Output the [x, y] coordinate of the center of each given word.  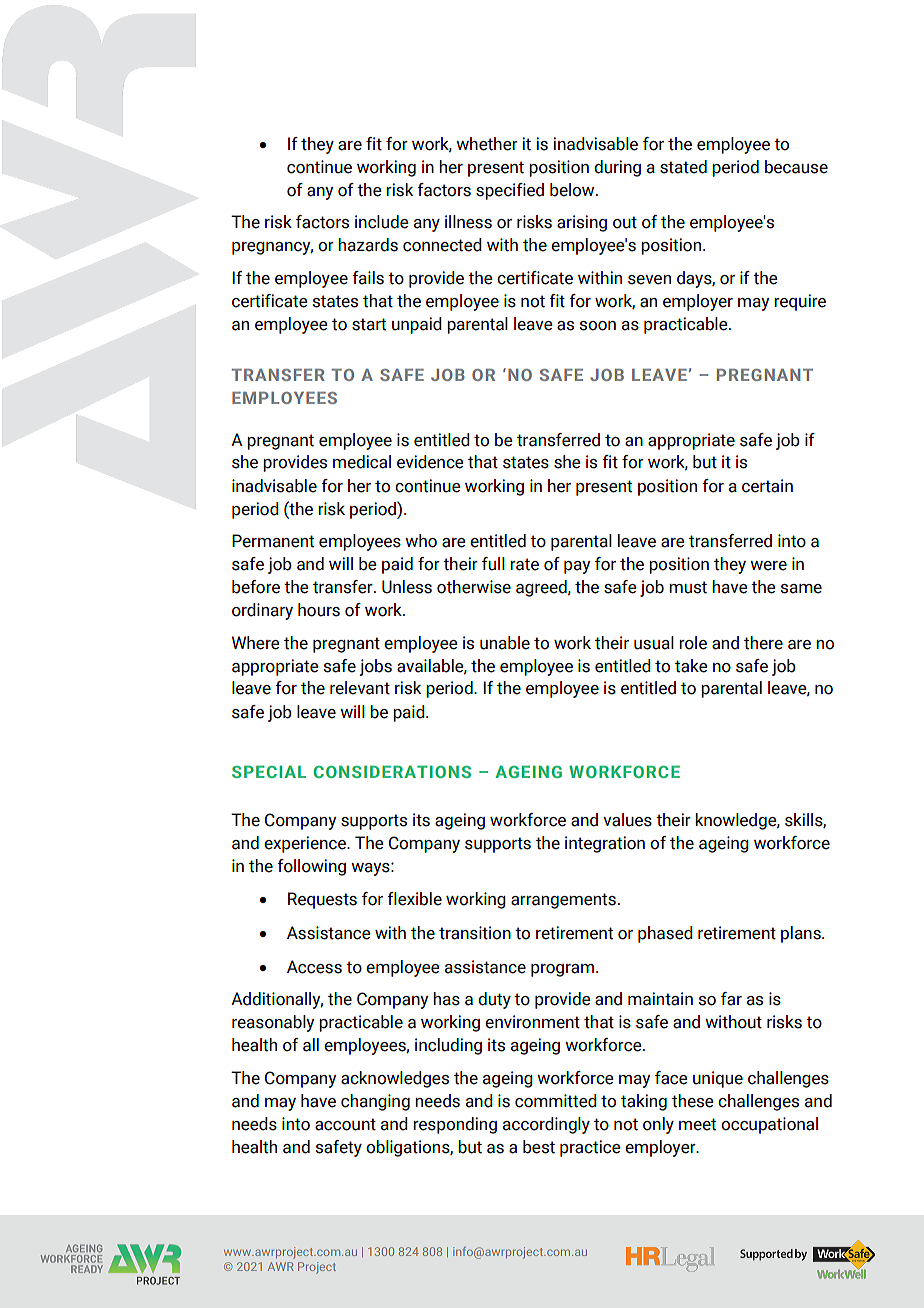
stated [683, 167]
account [345, 1124]
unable [505, 643]
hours [319, 610]
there [763, 643]
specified [510, 191]
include [382, 222]
